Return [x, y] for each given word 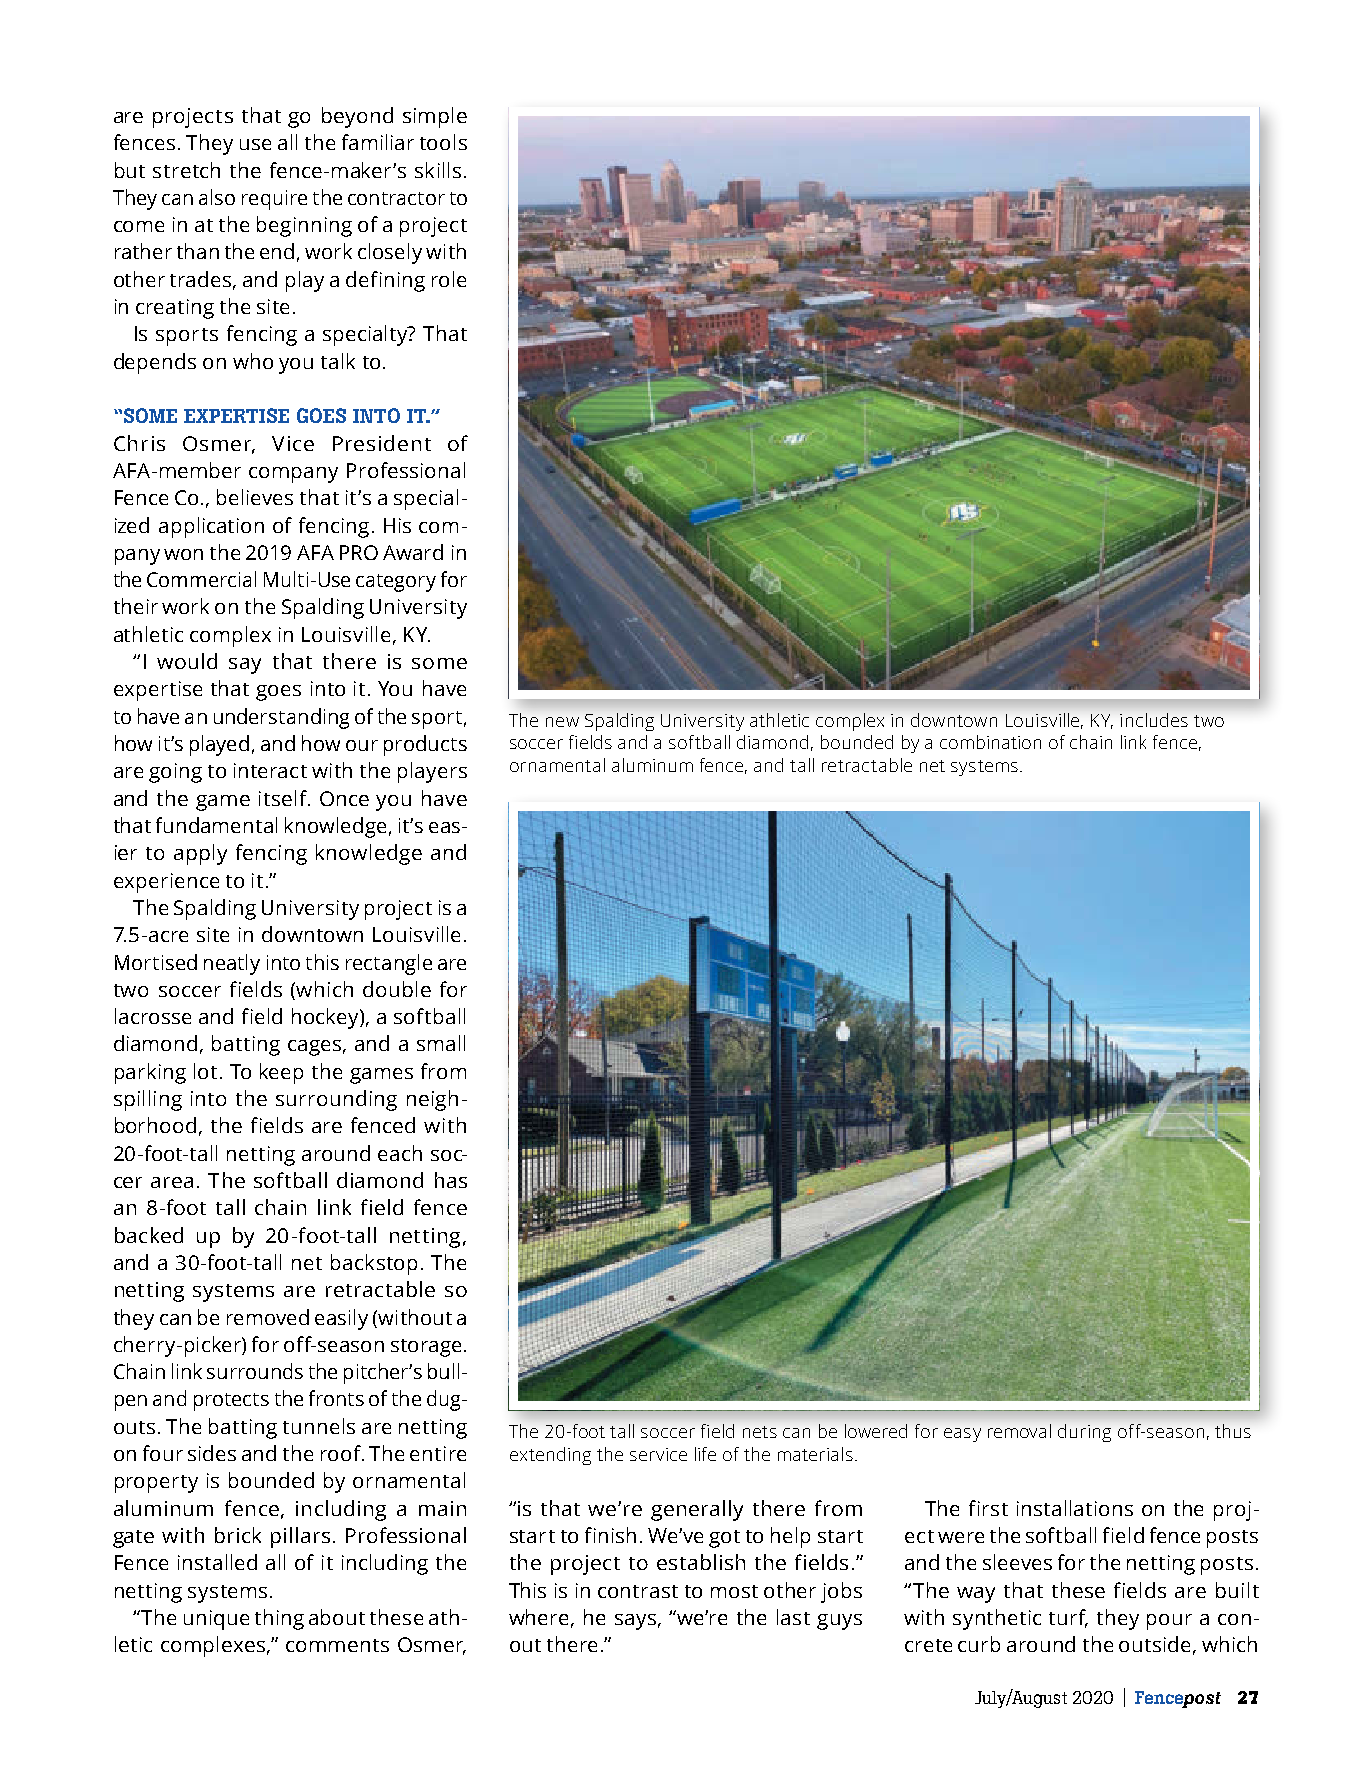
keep [281, 1073]
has [451, 1180]
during [1084, 1433]
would [187, 661]
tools [443, 142]
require [274, 200]
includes [1154, 720]
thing [279, 1619]
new [562, 722]
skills [438, 170]
